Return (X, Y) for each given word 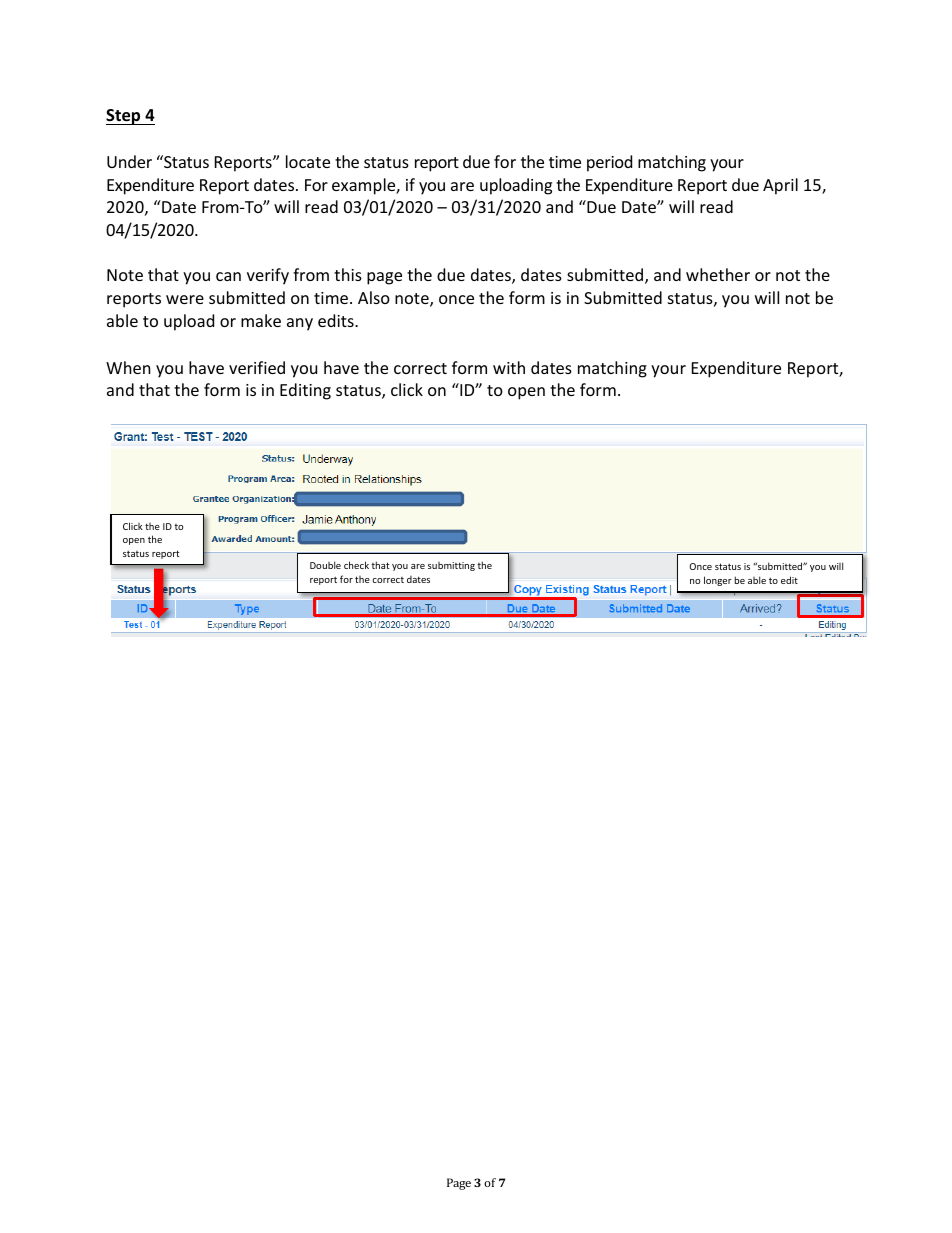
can (228, 276)
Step (124, 117)
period (609, 163)
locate (308, 161)
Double (325, 565)
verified (257, 367)
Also (374, 297)
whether (718, 274)
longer (718, 581)
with (509, 367)
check (356, 565)
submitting (451, 566)
